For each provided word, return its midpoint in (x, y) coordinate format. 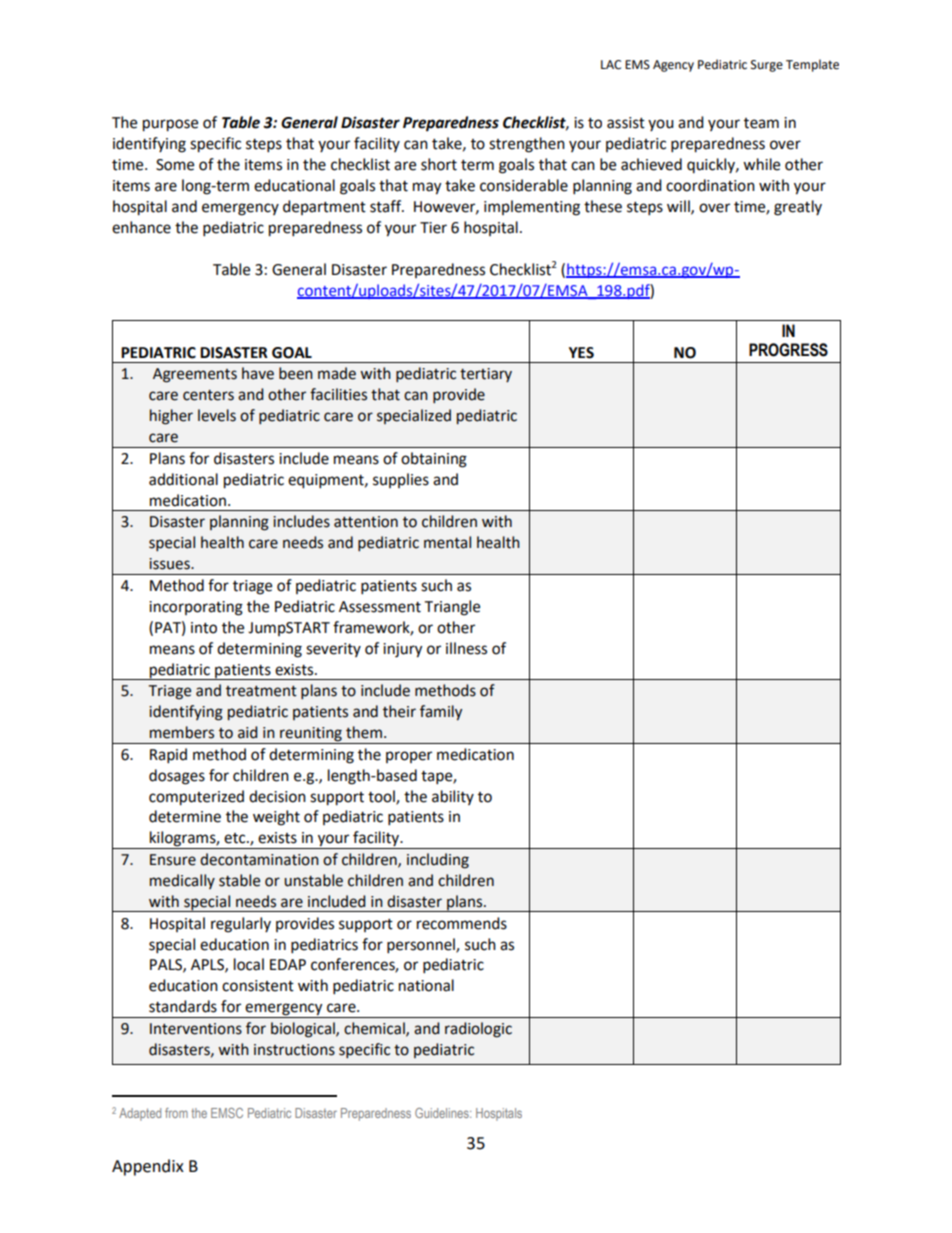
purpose (170, 125)
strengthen (527, 145)
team (761, 123)
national (426, 985)
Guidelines (443, 1113)
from (176, 1113)
